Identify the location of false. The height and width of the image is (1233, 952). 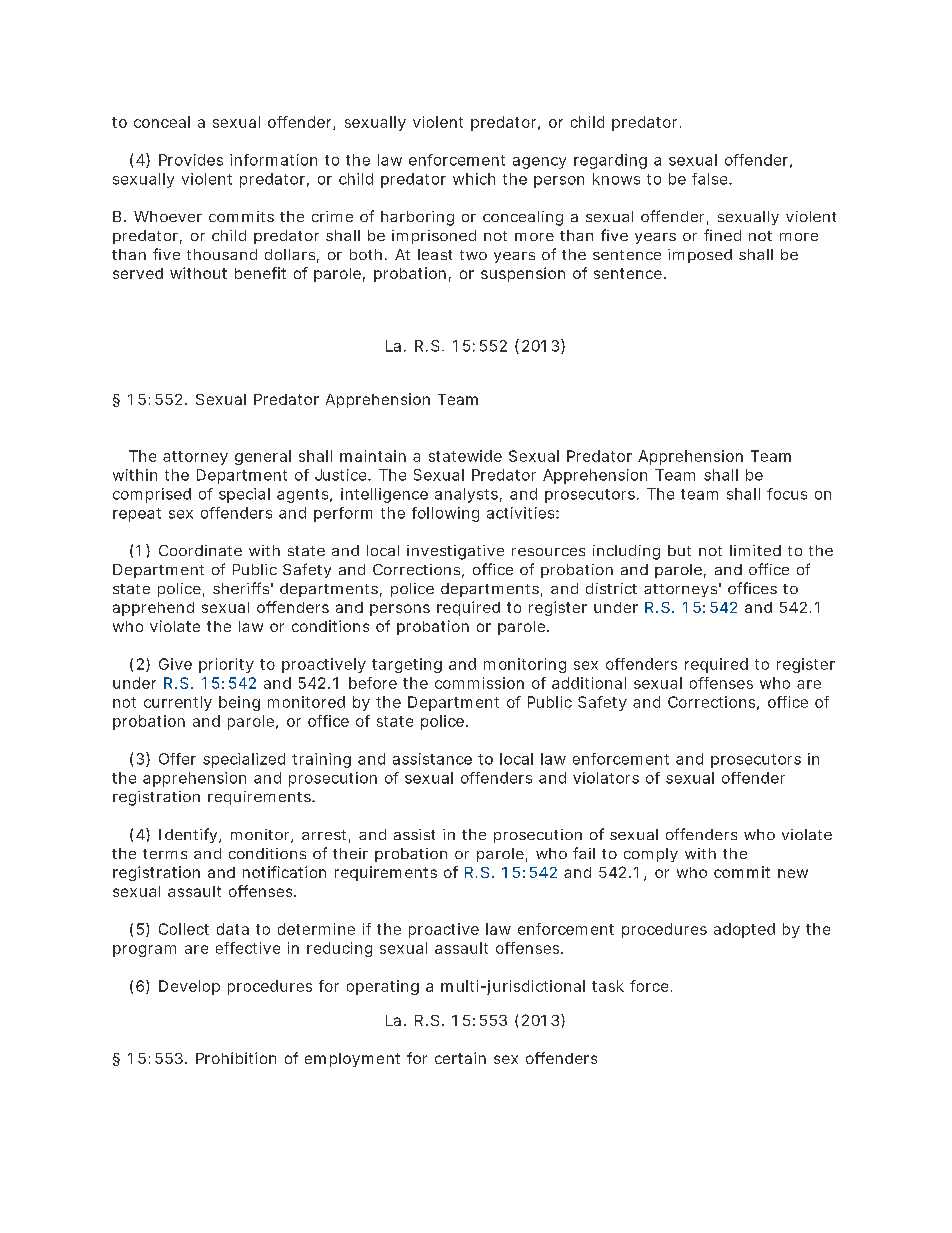
(711, 179).
